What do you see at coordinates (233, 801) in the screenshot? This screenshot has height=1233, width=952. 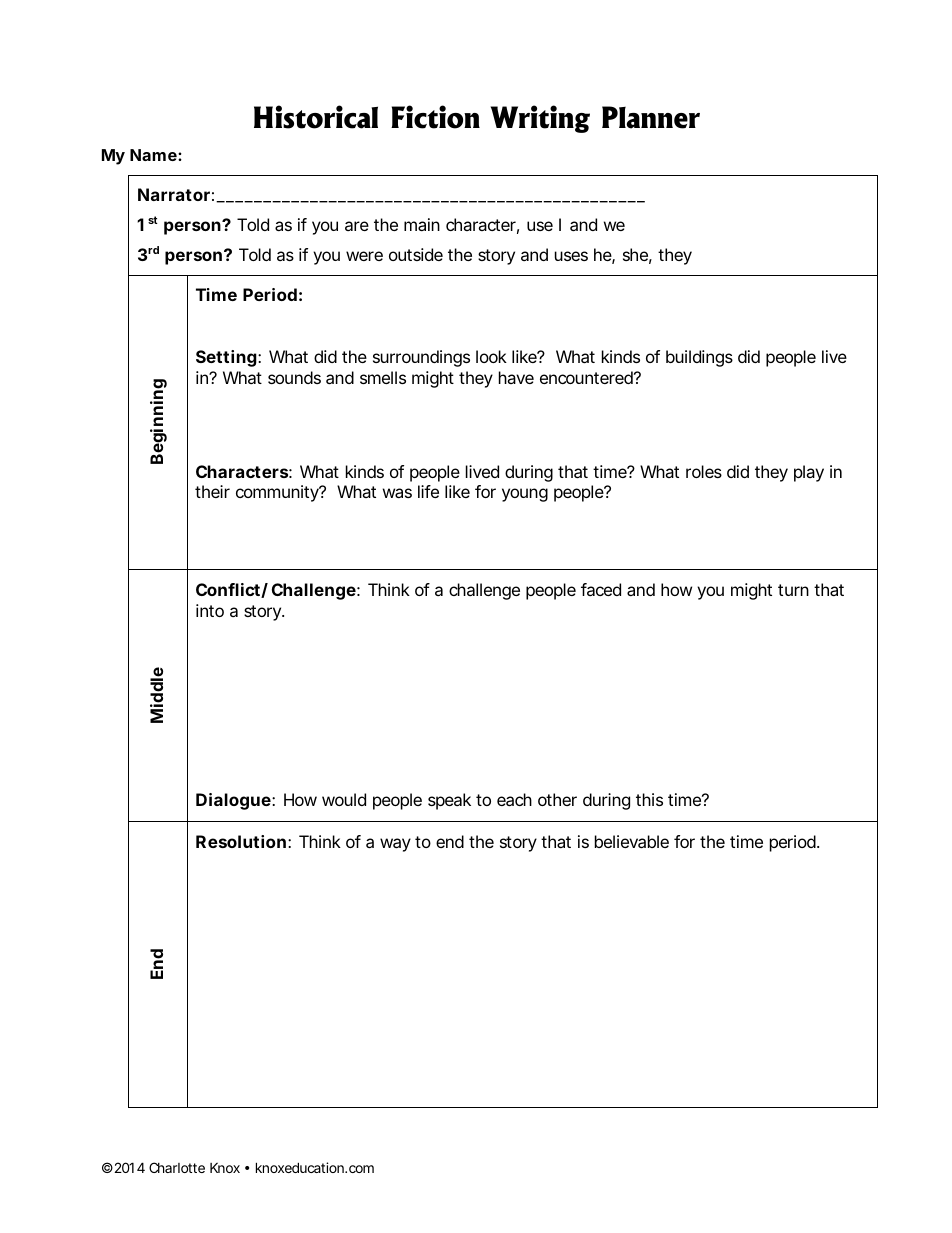 I see `Dialogue` at bounding box center [233, 801].
